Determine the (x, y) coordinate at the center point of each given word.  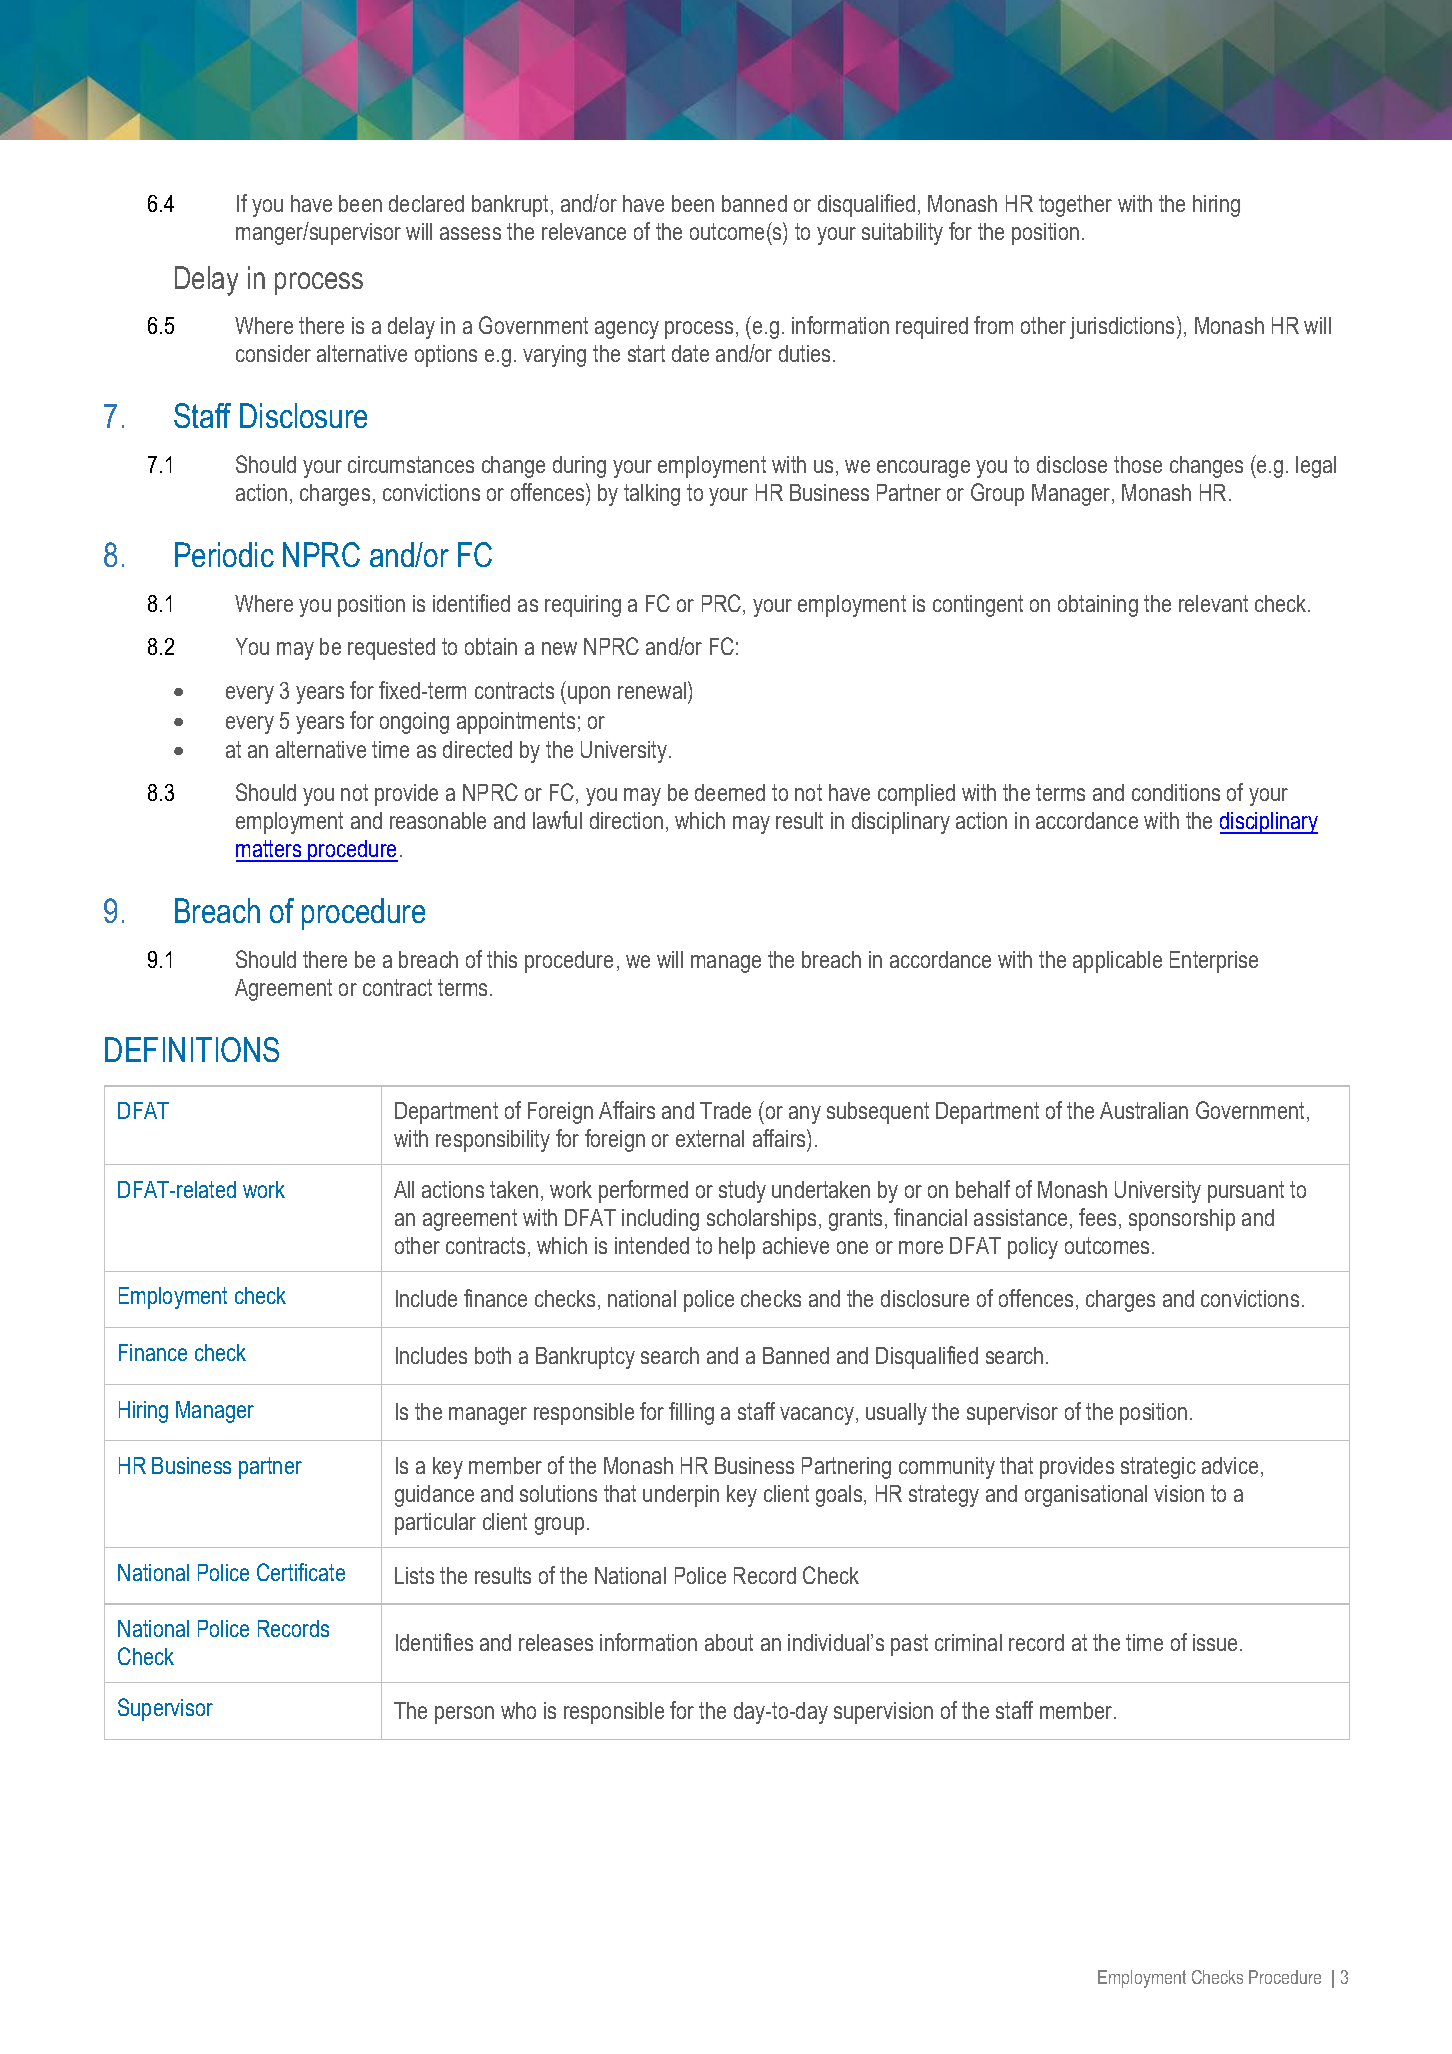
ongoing (414, 723)
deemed (730, 792)
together (1075, 206)
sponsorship (1182, 1220)
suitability (902, 234)
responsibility (493, 1141)
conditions (1176, 792)
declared (426, 203)
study (742, 1192)
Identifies (434, 1642)
